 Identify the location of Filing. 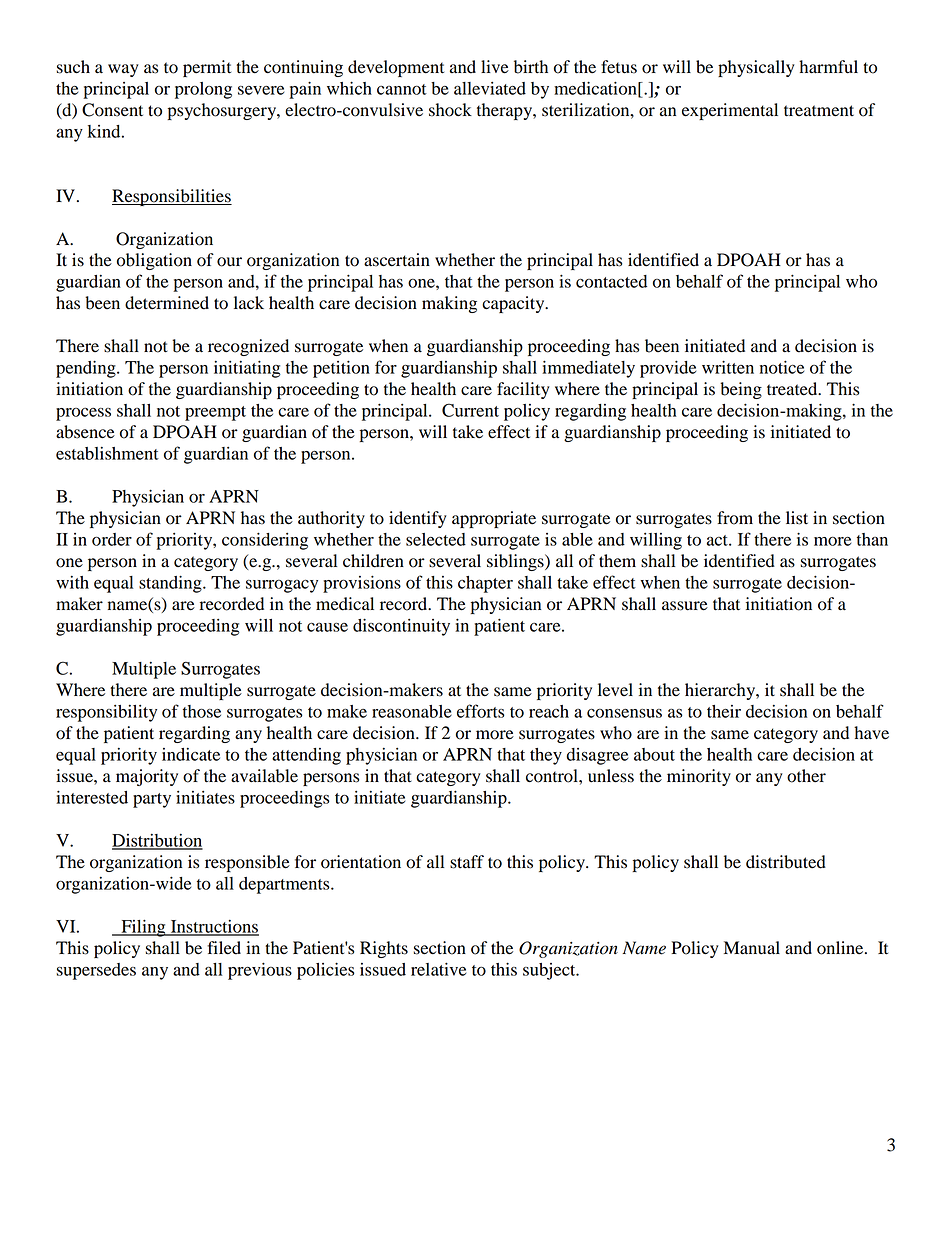
(143, 928).
